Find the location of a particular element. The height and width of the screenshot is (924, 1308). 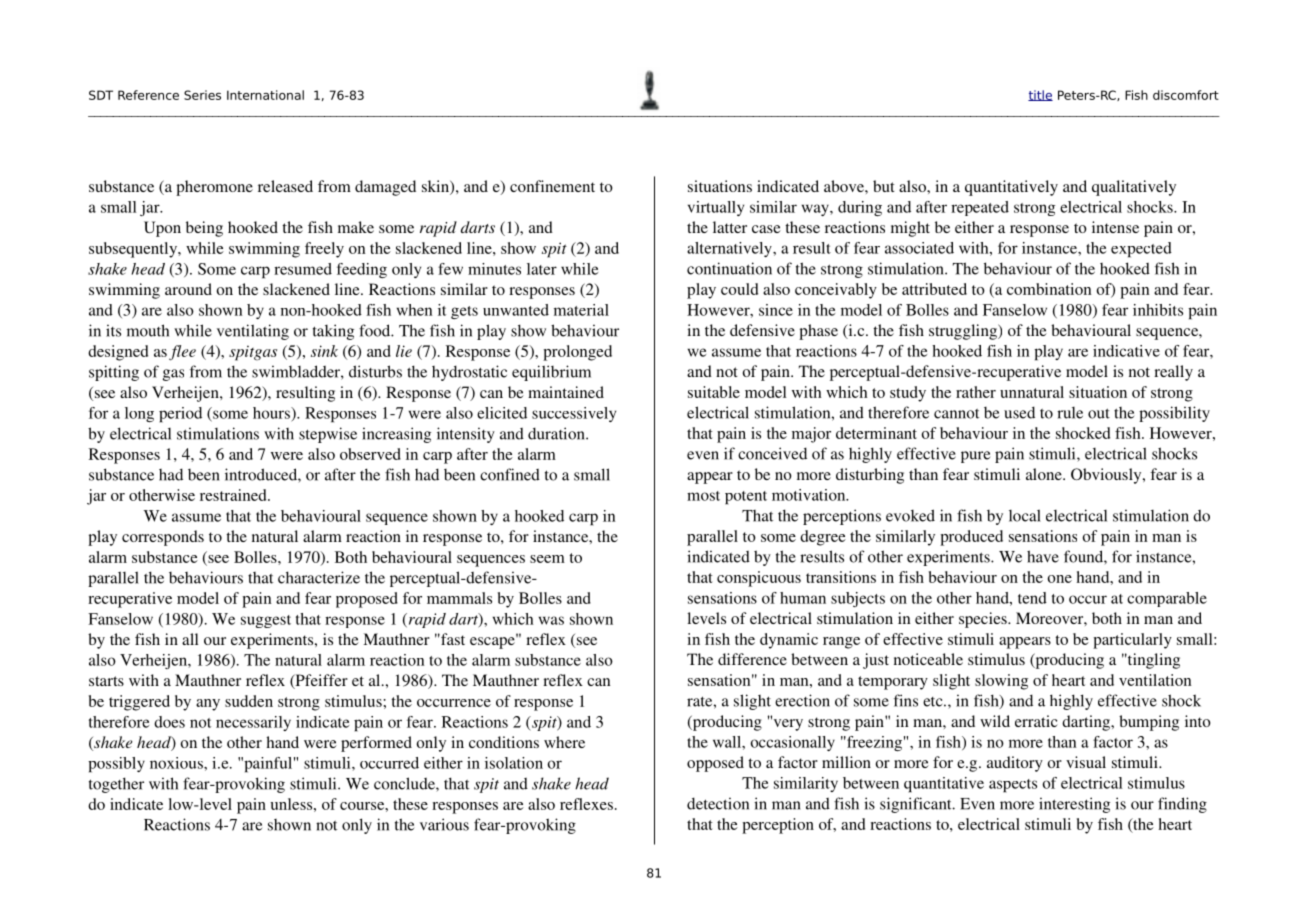

together is located at coordinates (116, 785).
